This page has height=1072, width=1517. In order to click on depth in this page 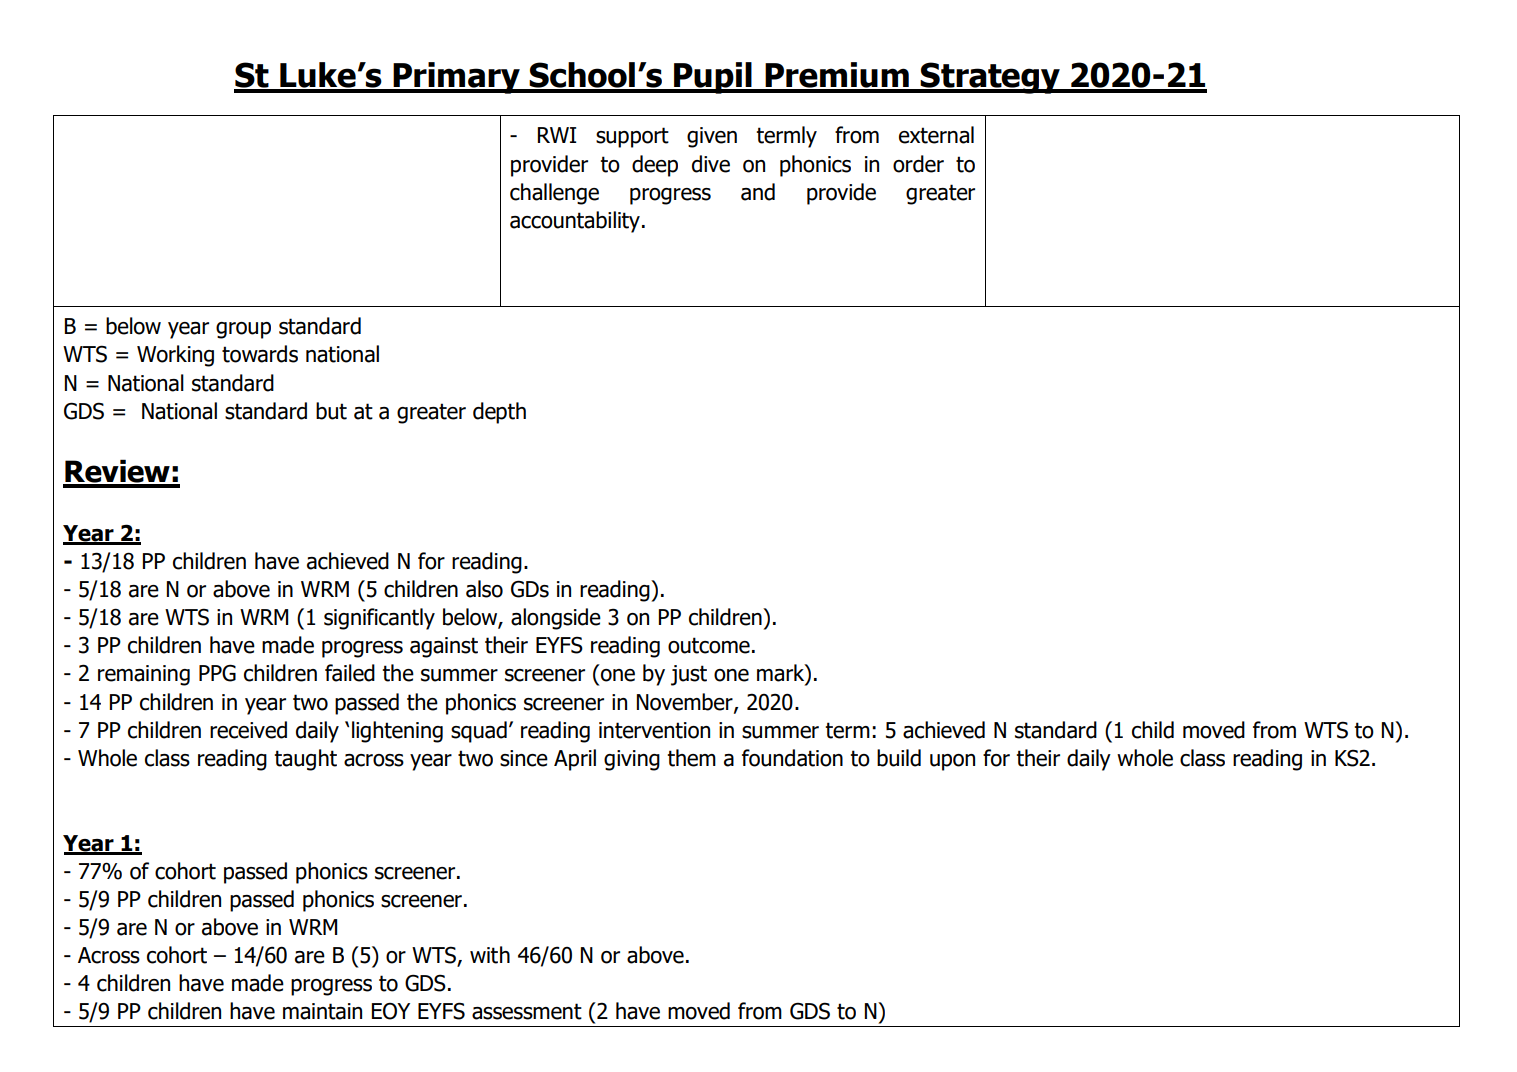, I will do `click(499, 413)`.
